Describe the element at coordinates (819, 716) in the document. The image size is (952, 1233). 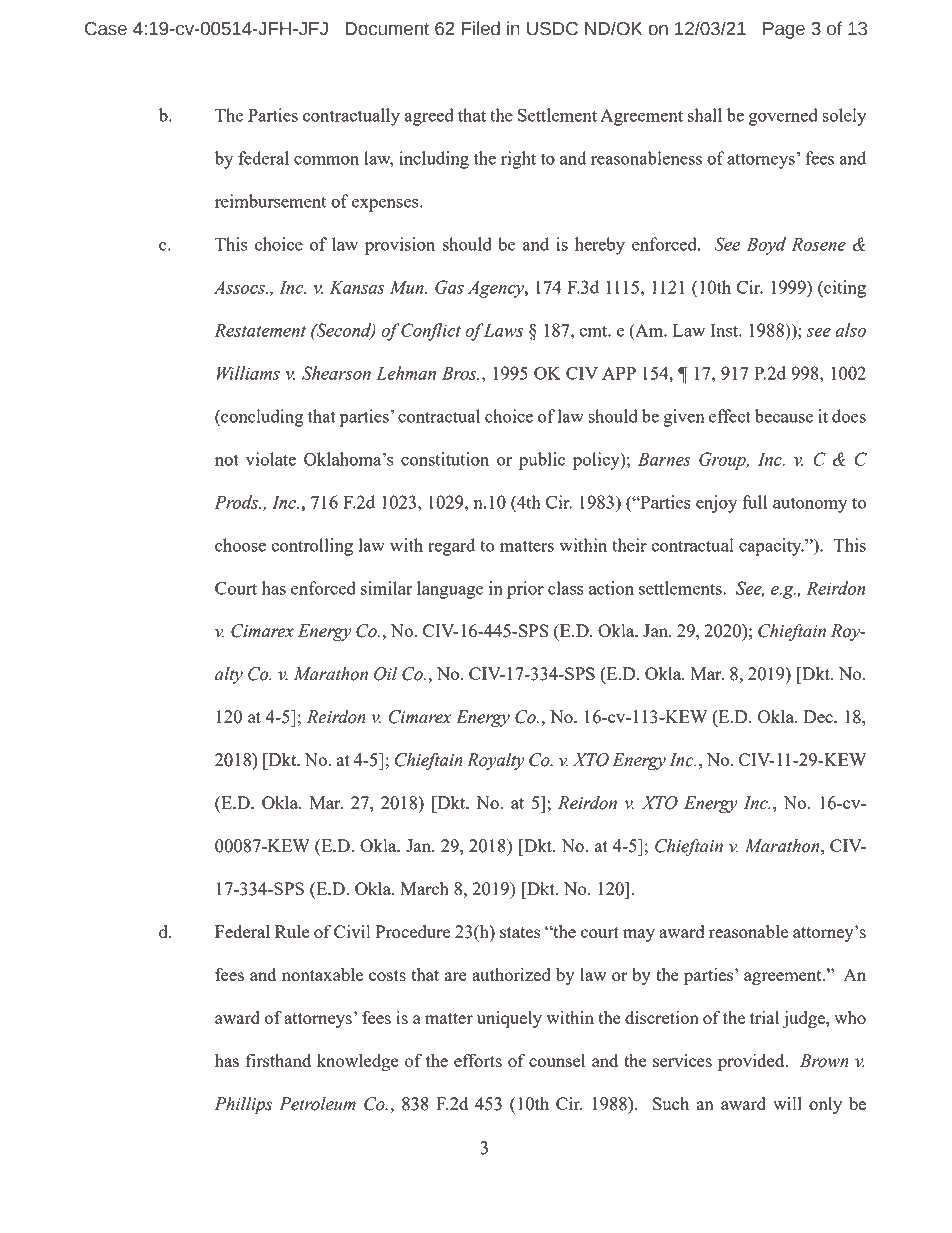
I see `Dec` at that location.
